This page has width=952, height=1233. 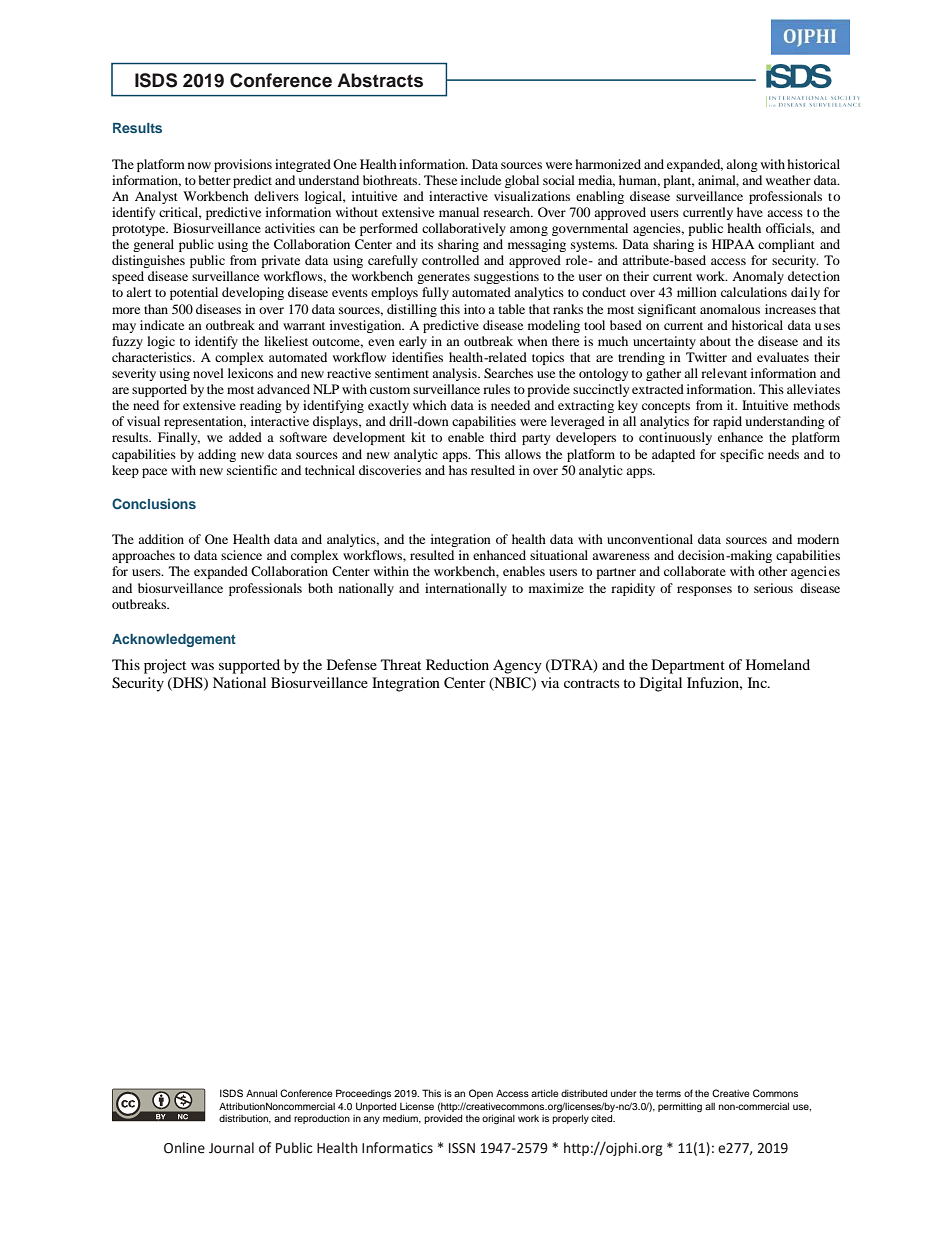 I want to click on along, so click(x=742, y=165).
